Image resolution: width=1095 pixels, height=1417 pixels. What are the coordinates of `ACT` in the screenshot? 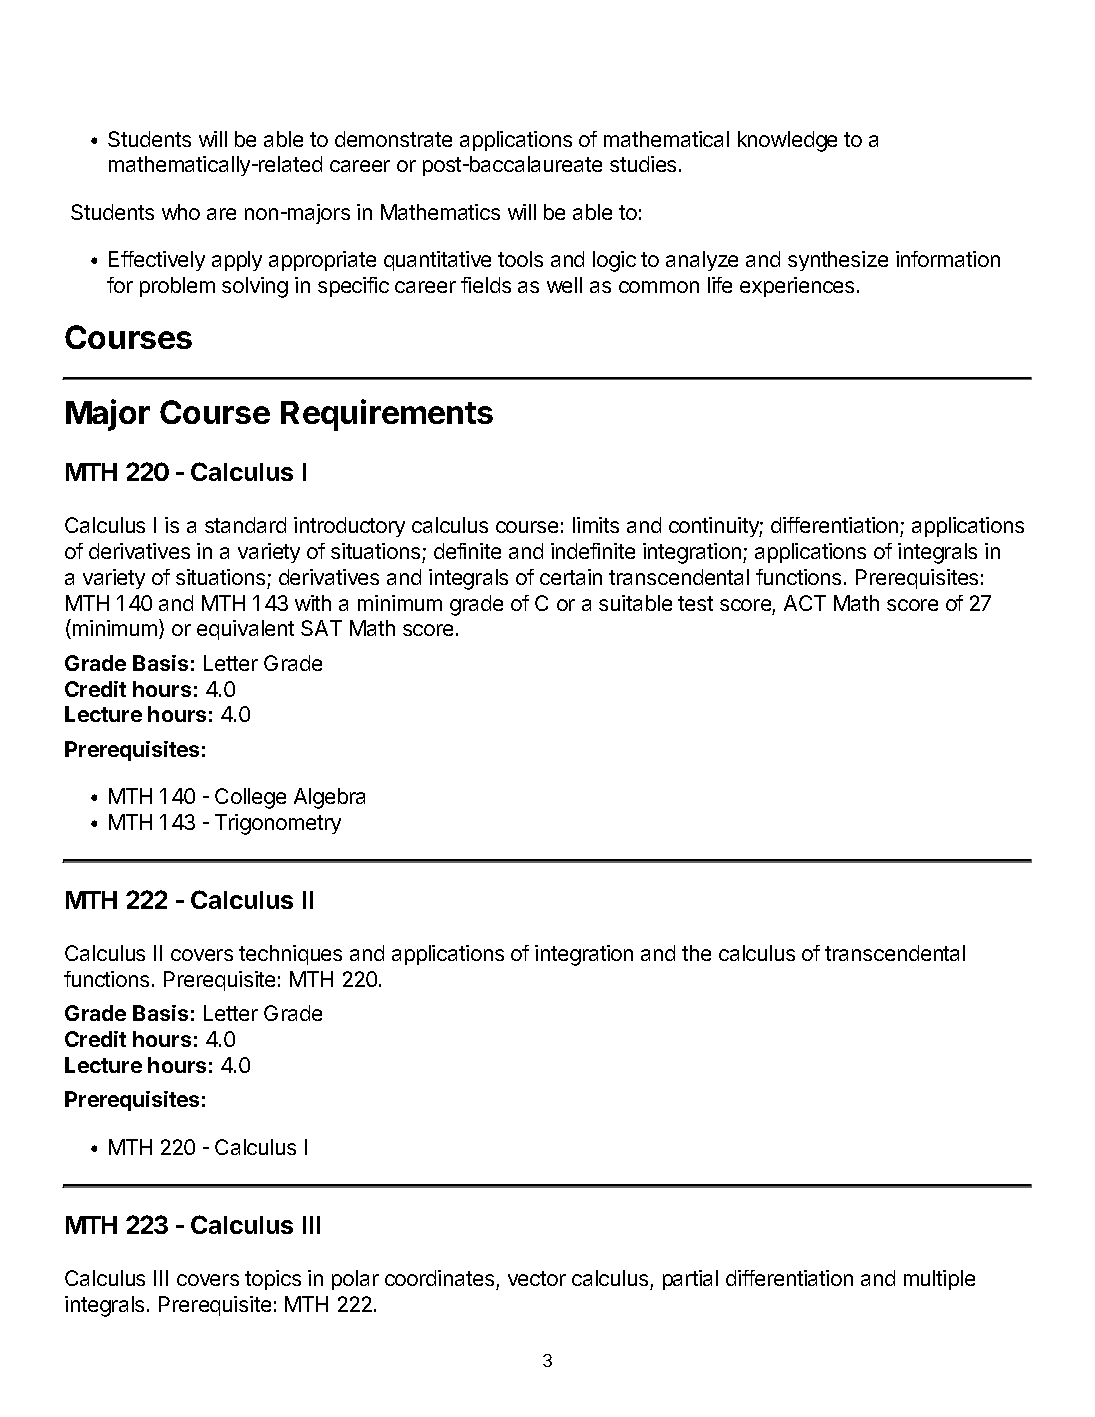 It's located at (805, 603).
